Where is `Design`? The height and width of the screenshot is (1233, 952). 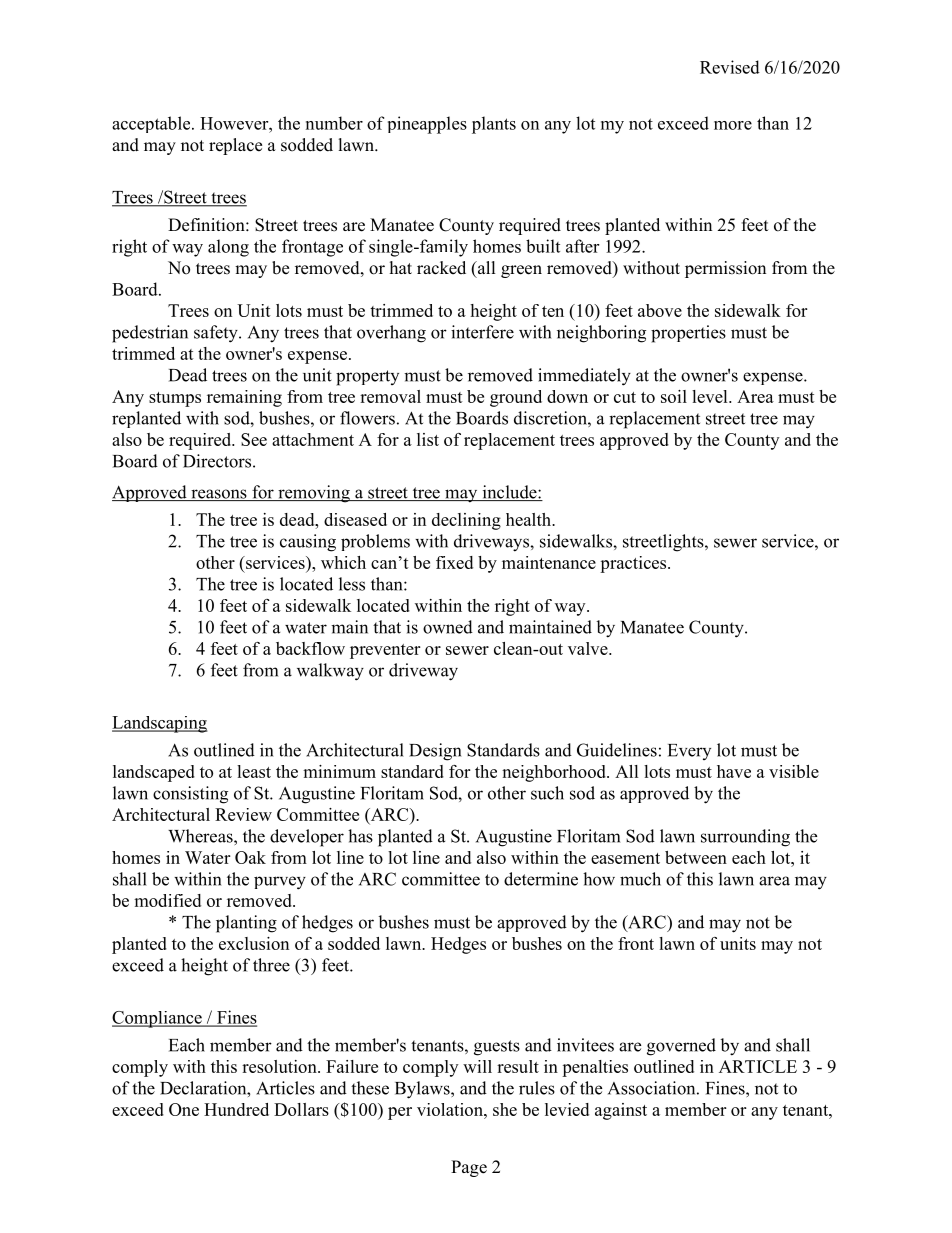
Design is located at coordinates (435, 752).
